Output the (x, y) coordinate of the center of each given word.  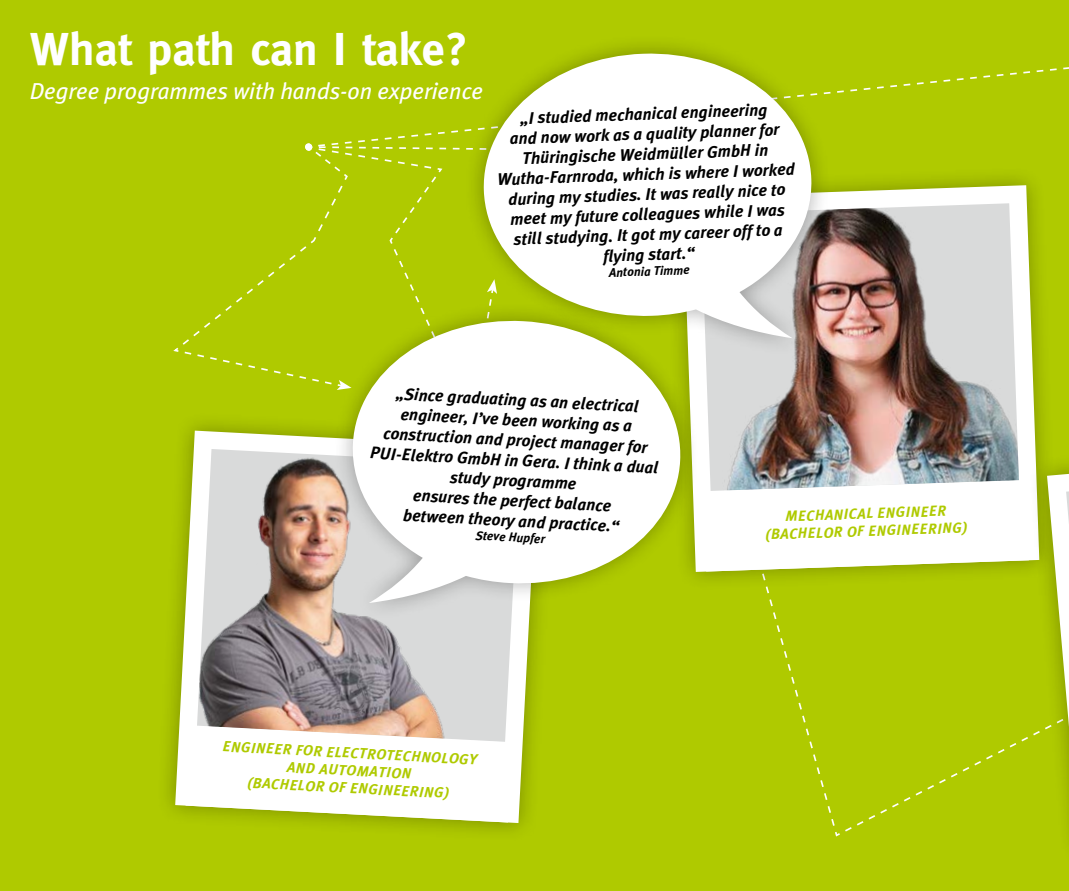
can (283, 53)
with (254, 90)
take (402, 48)
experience (430, 93)
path (191, 53)
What (81, 48)
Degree (65, 93)
